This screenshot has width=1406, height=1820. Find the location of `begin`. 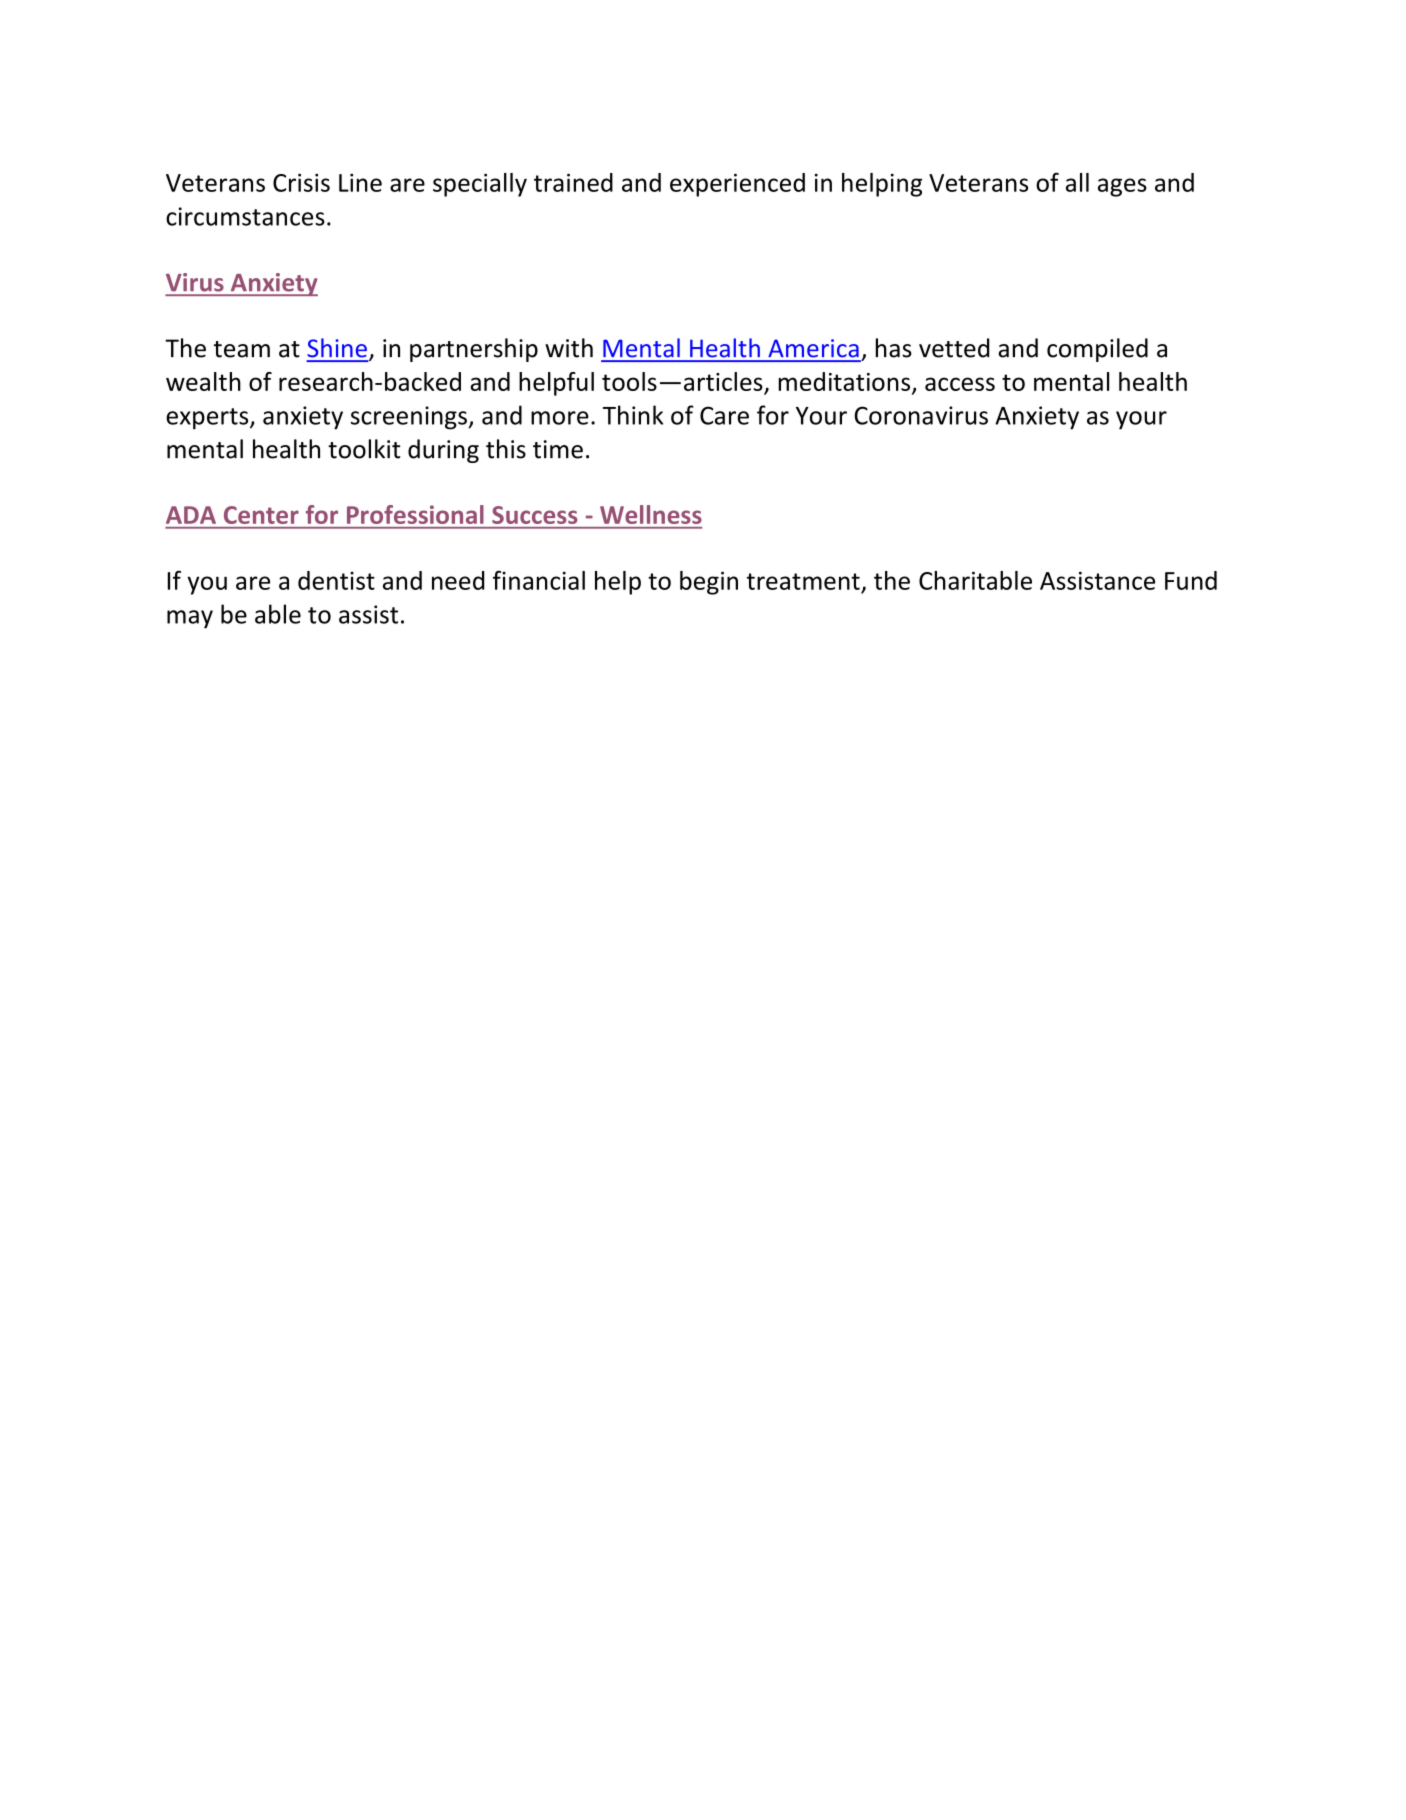

begin is located at coordinates (709, 583).
